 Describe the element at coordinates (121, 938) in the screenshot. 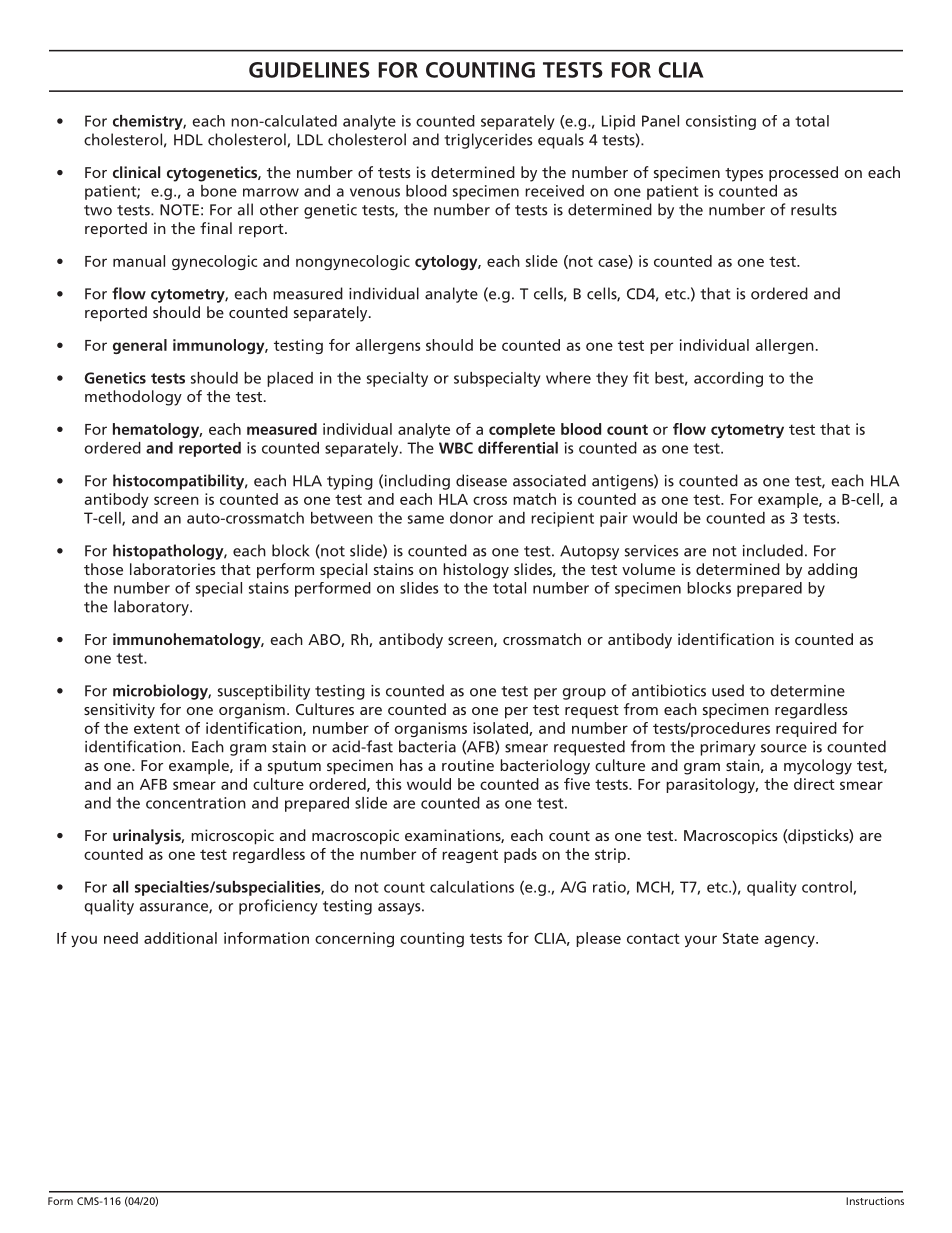

I see `need` at that location.
